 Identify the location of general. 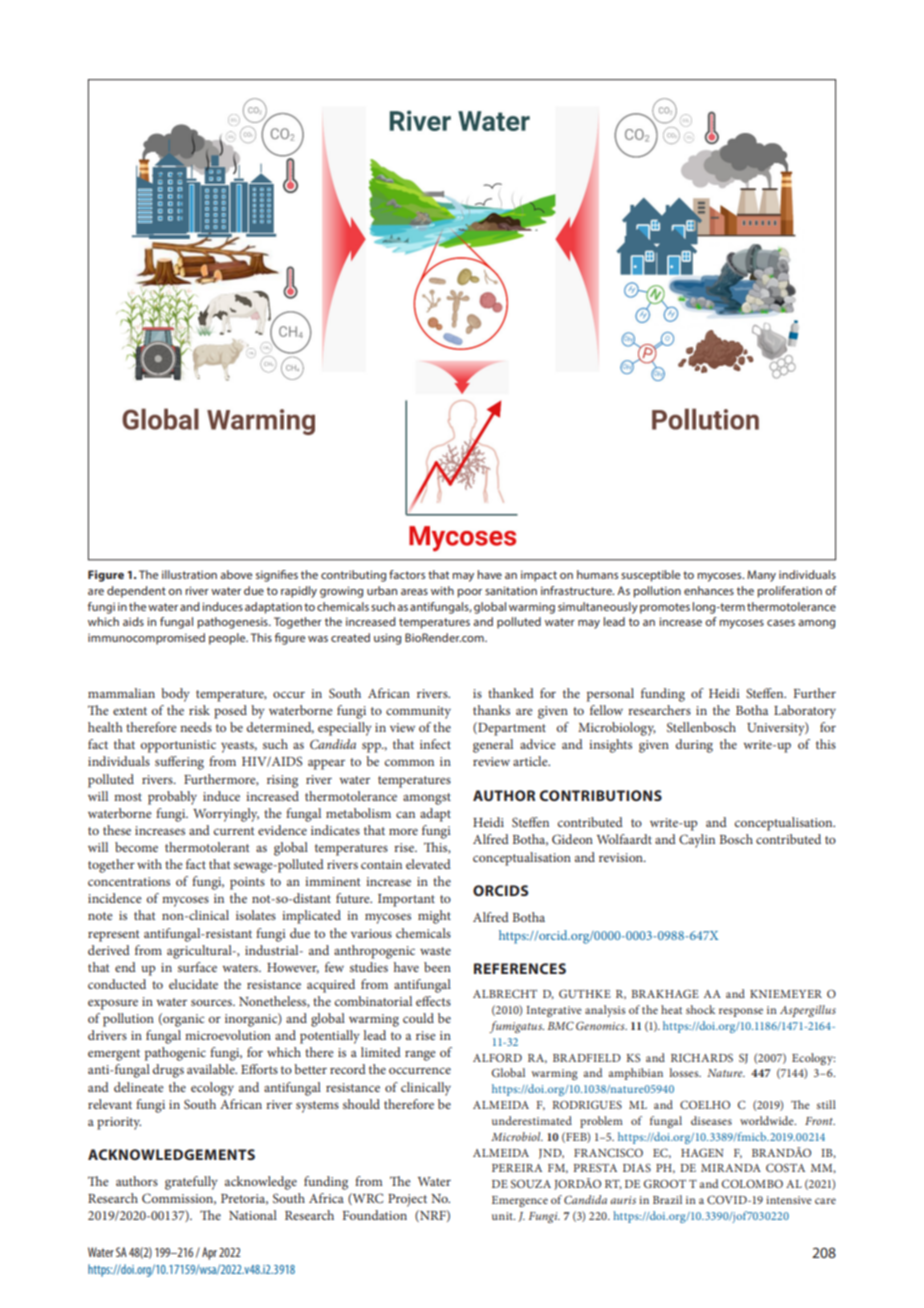
(493, 746).
